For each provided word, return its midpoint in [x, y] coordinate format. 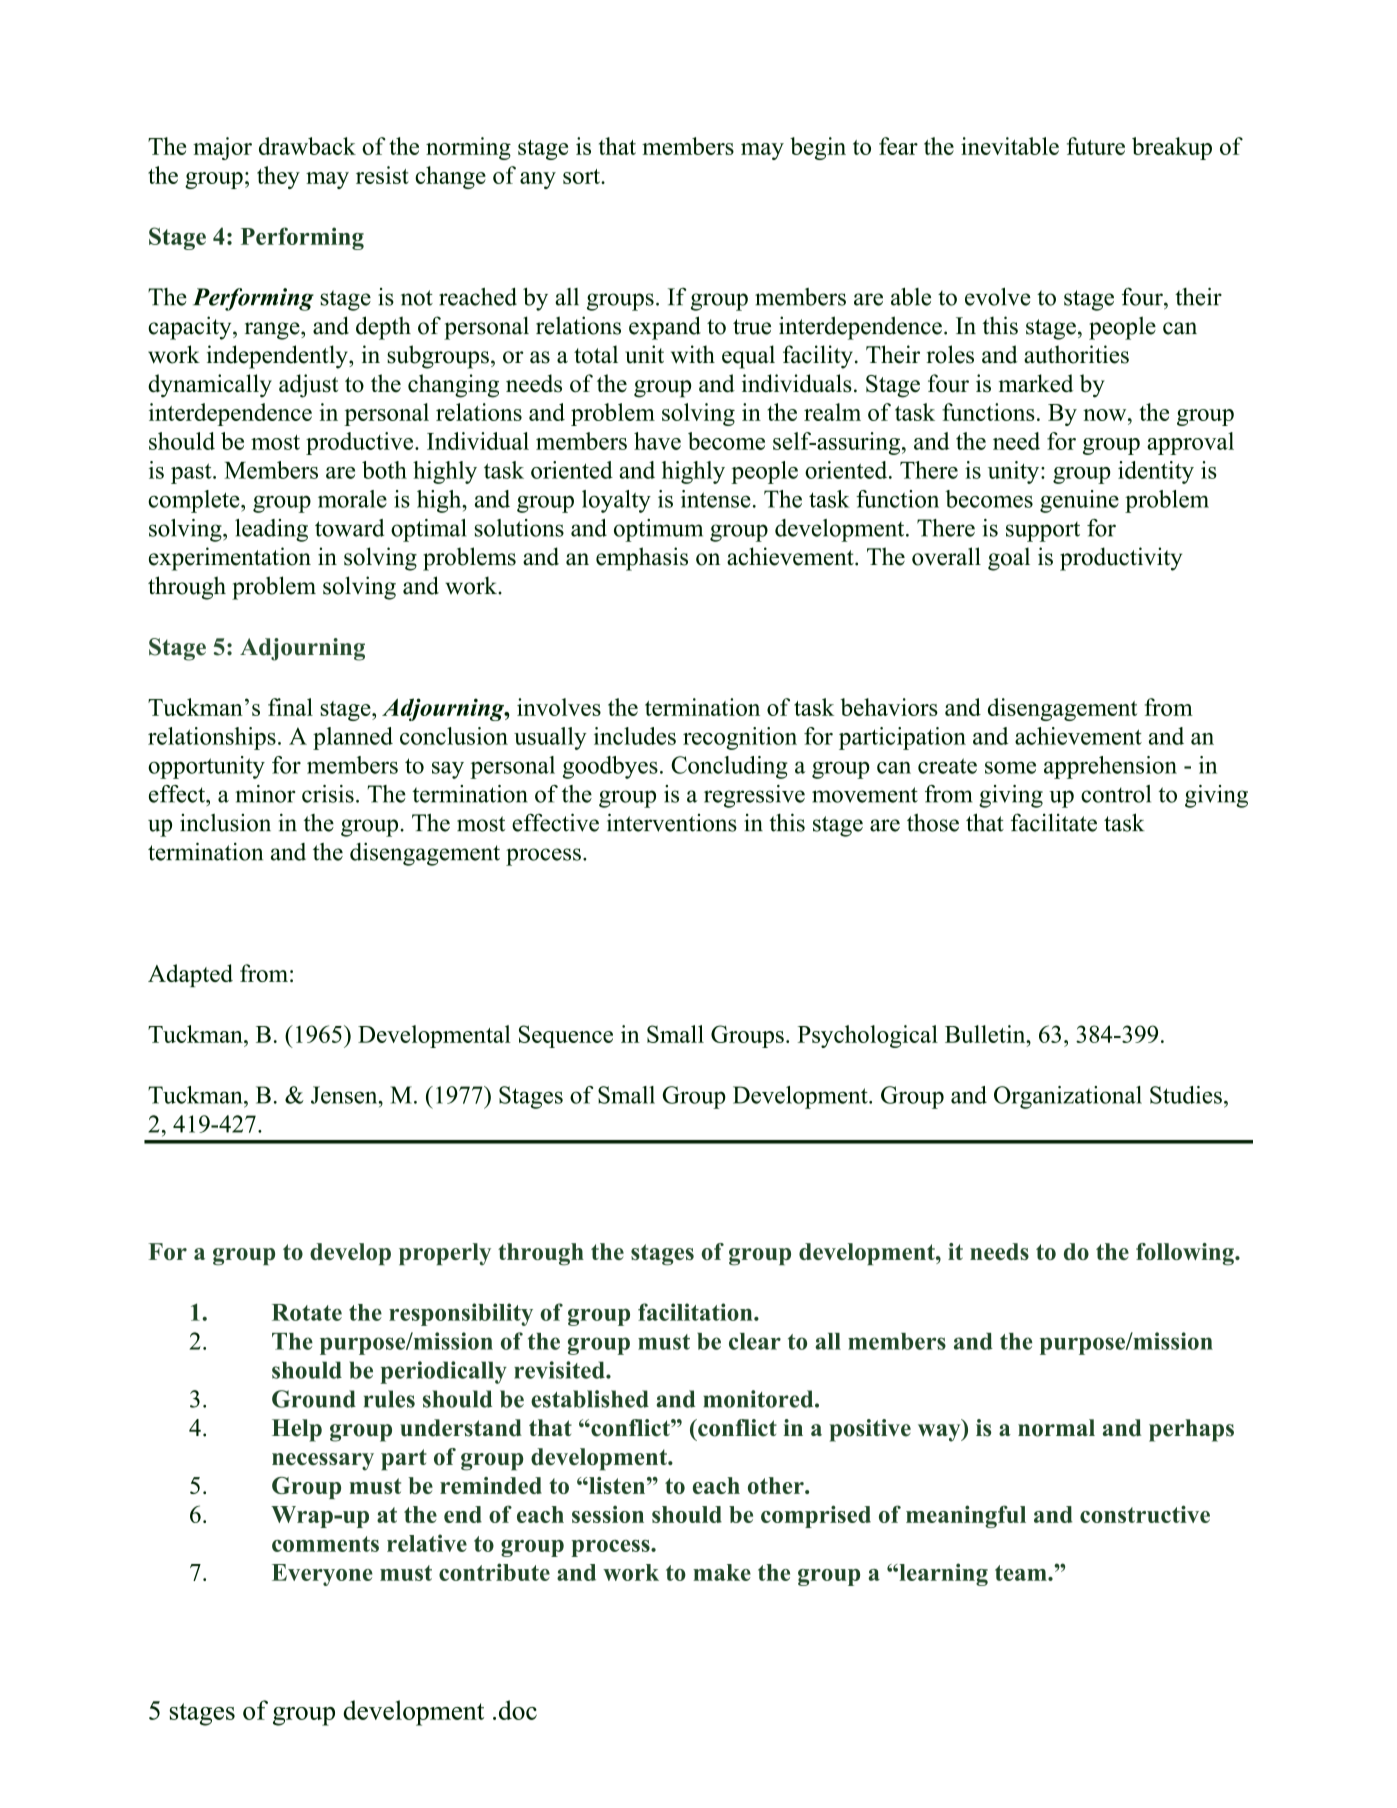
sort [582, 176]
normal [1056, 1428]
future [1096, 146]
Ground [314, 1399]
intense [716, 499]
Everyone [322, 1575]
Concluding [729, 767]
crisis [328, 794]
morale [352, 499]
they [278, 177]
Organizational [1068, 1097]
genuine [1079, 501]
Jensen [345, 1095]
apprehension [1110, 767]
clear [755, 1341]
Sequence [566, 1036]
